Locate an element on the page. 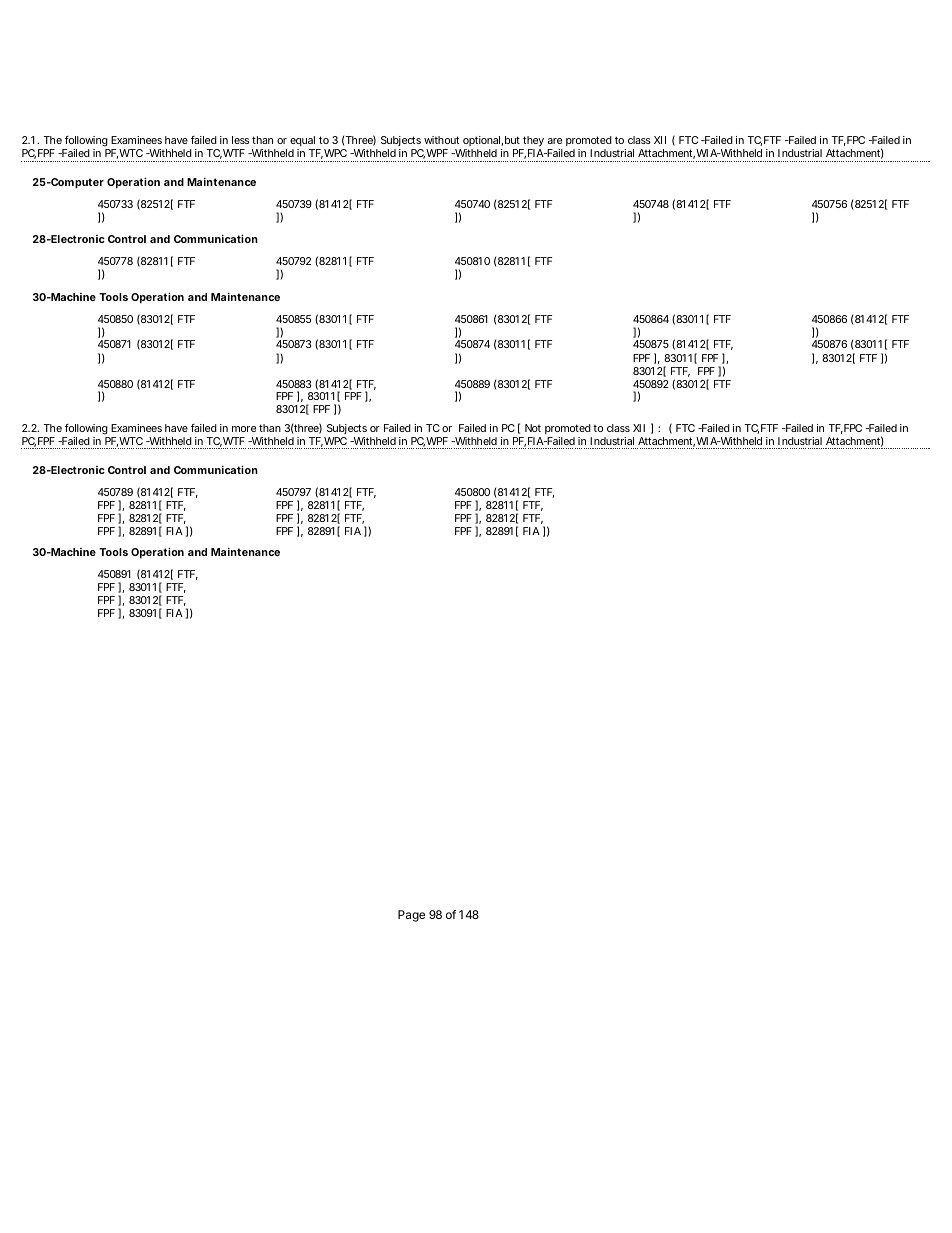 The height and width of the document is (1233, 952). without is located at coordinates (441, 140).
